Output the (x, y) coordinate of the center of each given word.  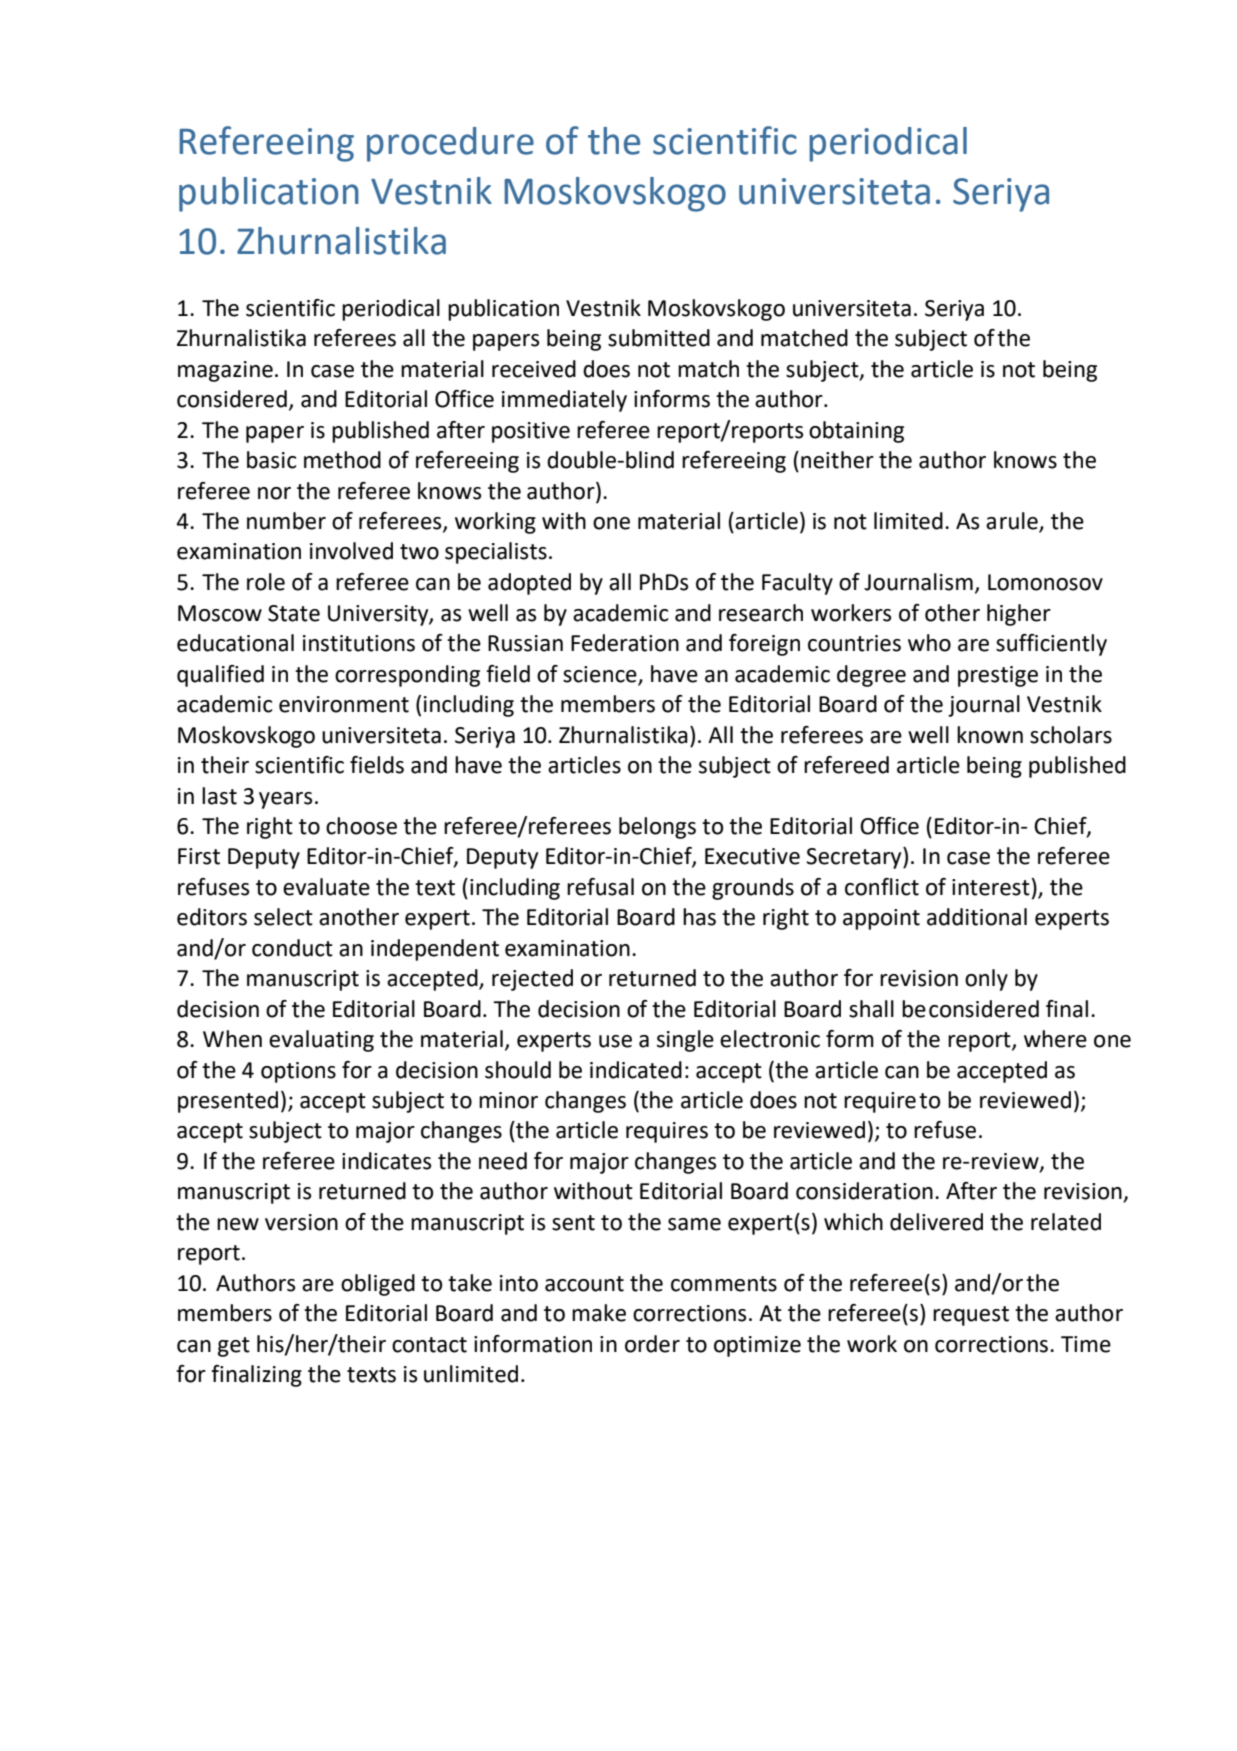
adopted (529, 584)
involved (351, 551)
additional (977, 917)
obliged (378, 1285)
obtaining (856, 432)
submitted (659, 338)
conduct (292, 948)
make (599, 1313)
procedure (450, 144)
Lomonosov (1045, 582)
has (699, 917)
